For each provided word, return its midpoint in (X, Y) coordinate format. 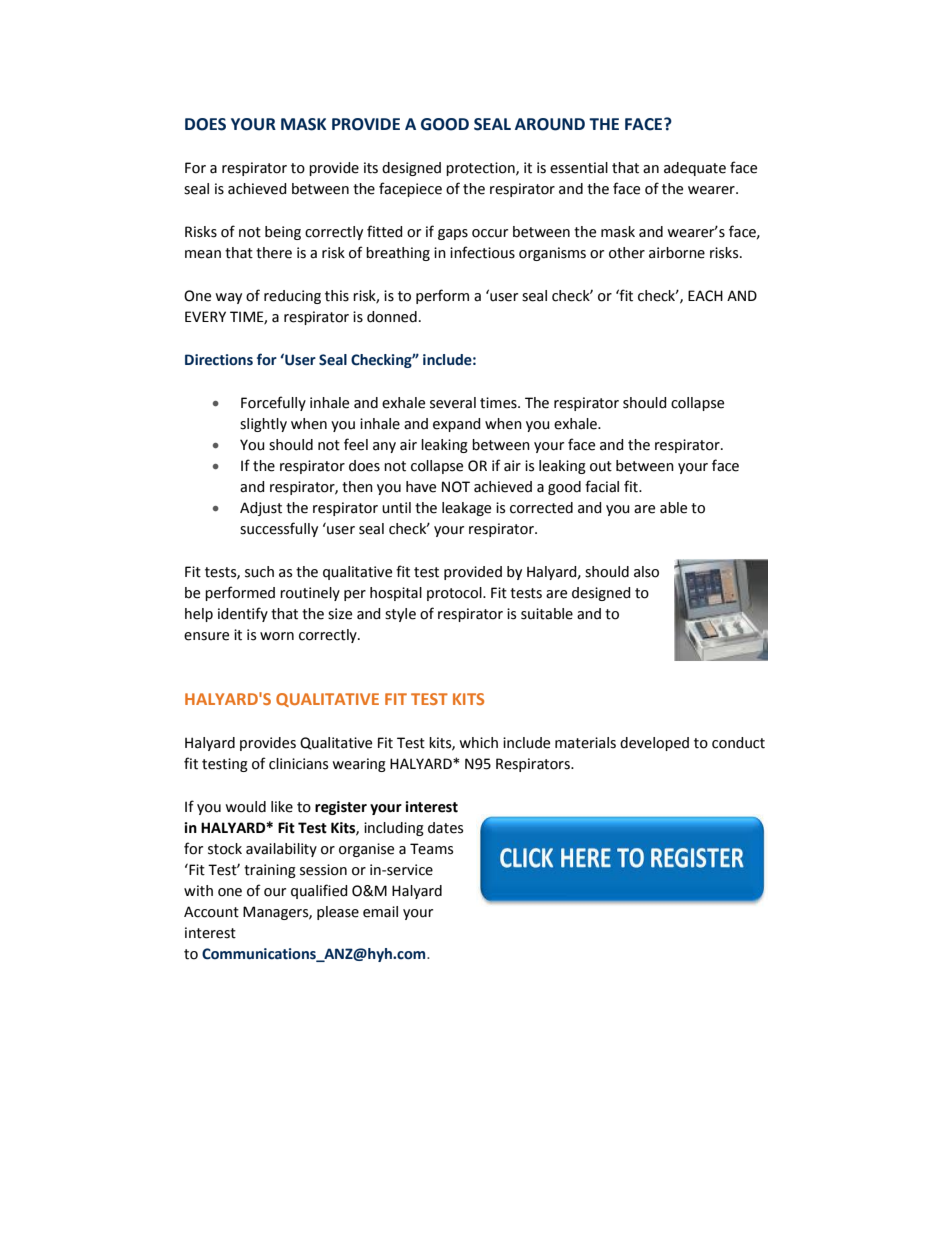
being (283, 233)
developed (654, 744)
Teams (431, 849)
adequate (695, 169)
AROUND (550, 124)
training (270, 871)
